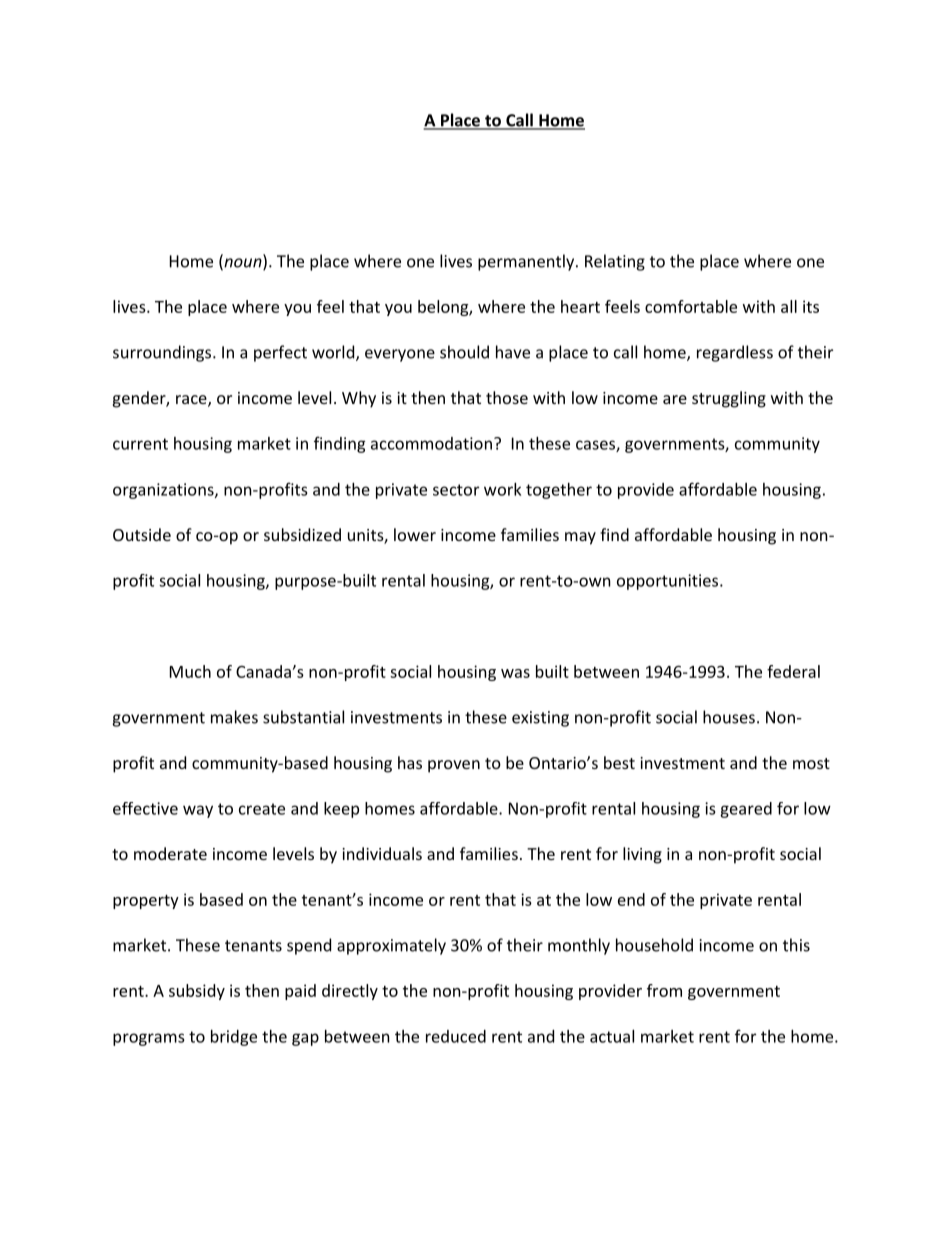 The image size is (952, 1233). Describe the element at coordinates (729, 399) in the document. I see `struggling` at that location.
